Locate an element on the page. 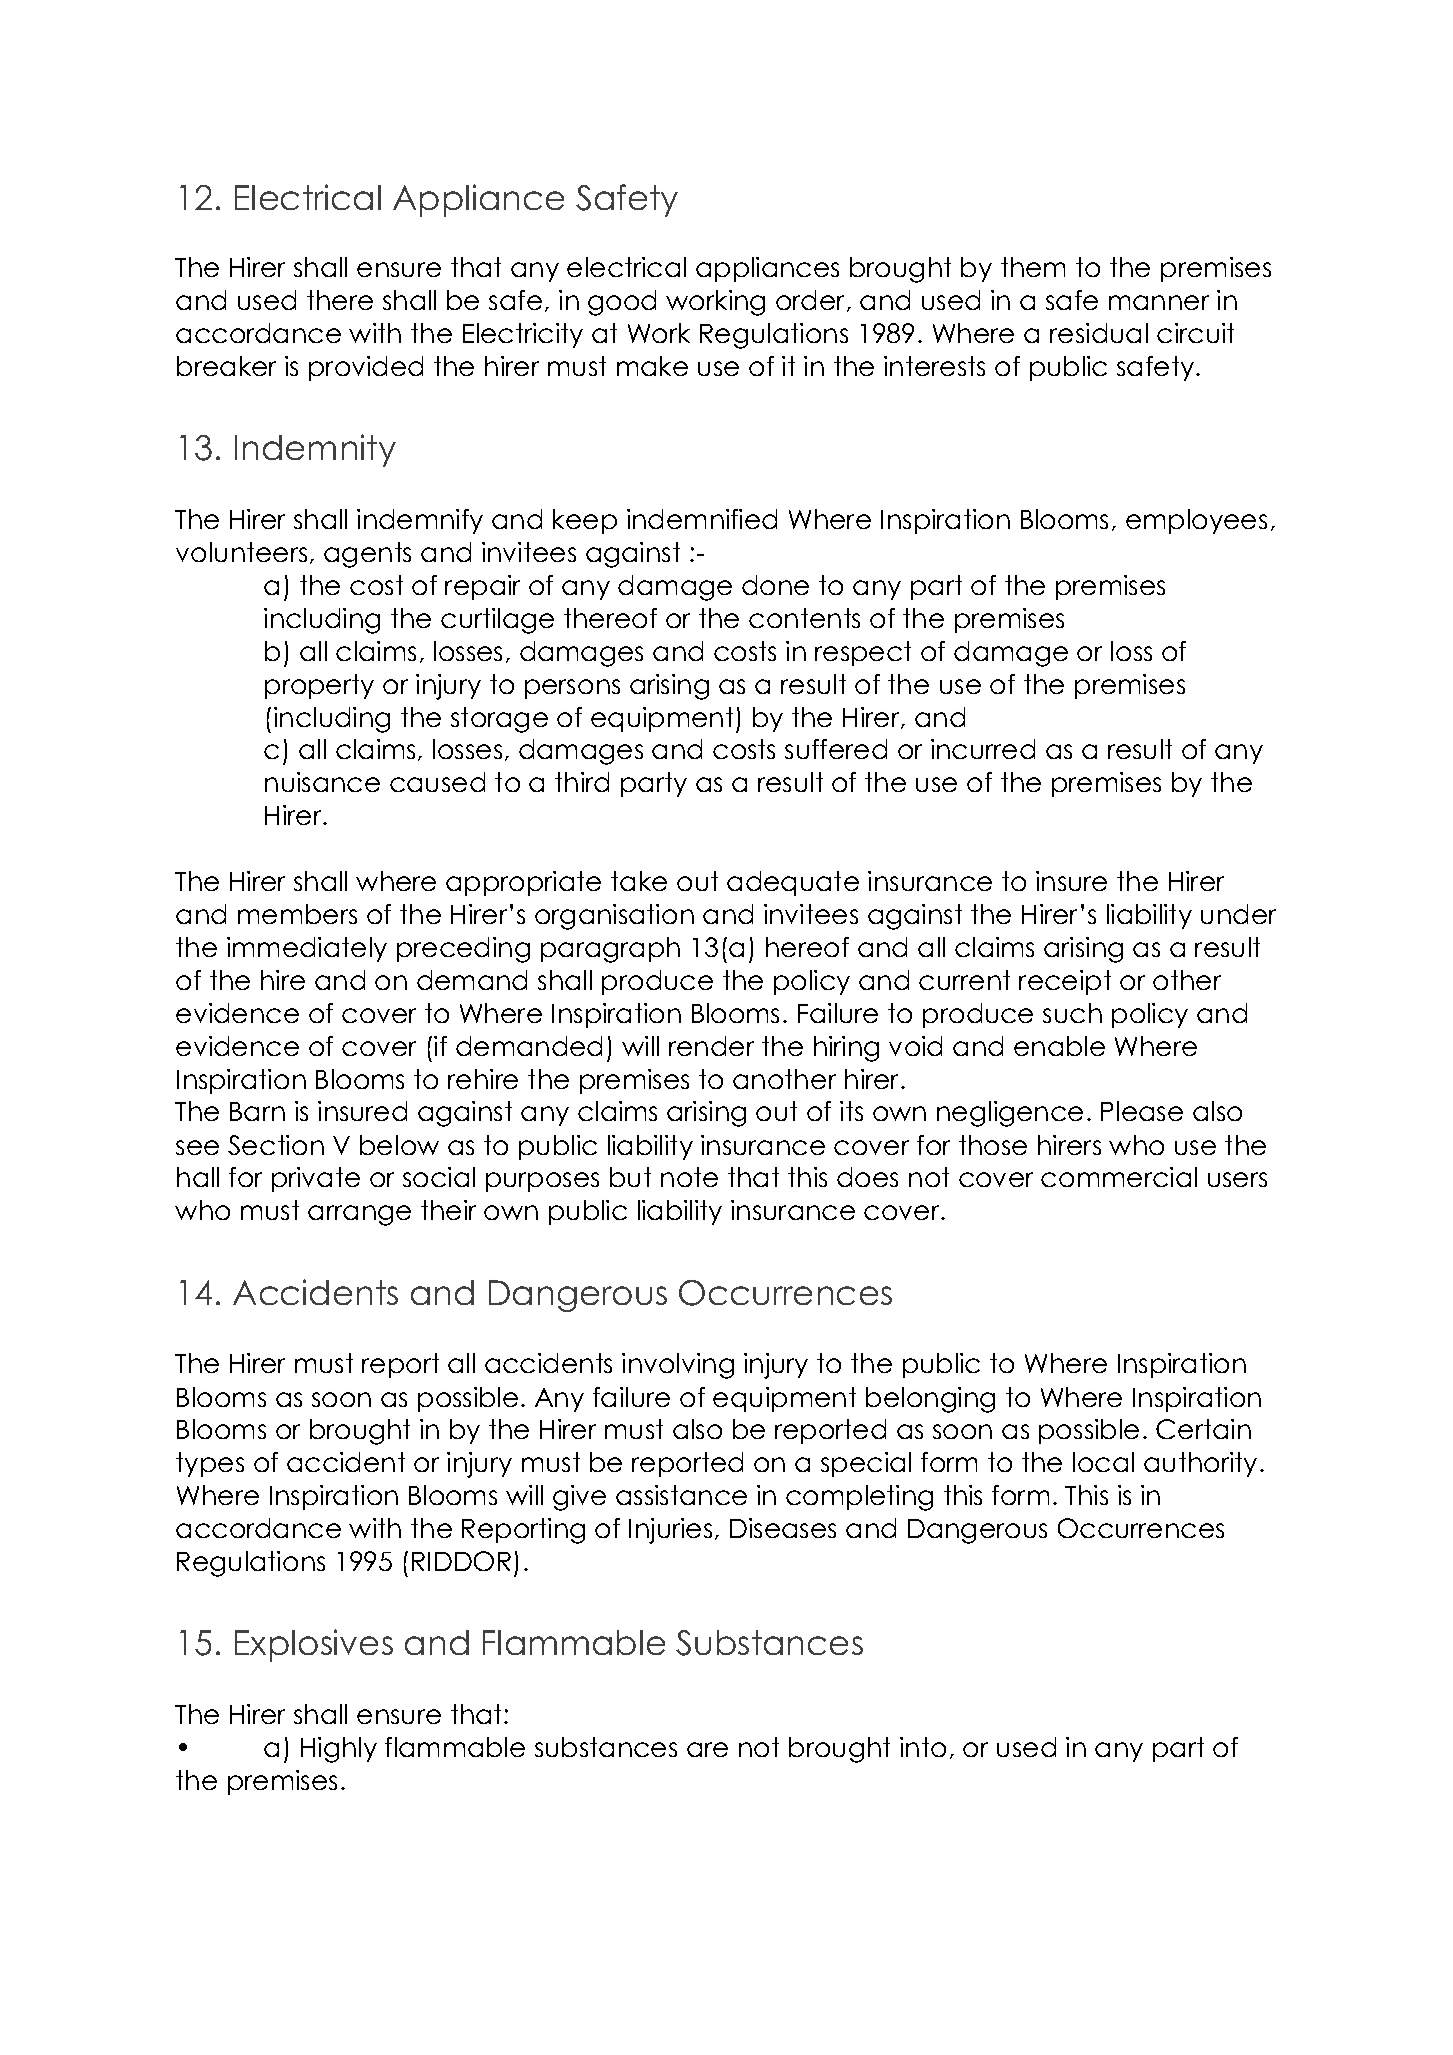 The height and width of the document is (2055, 1453). residual is located at coordinates (1099, 333).
